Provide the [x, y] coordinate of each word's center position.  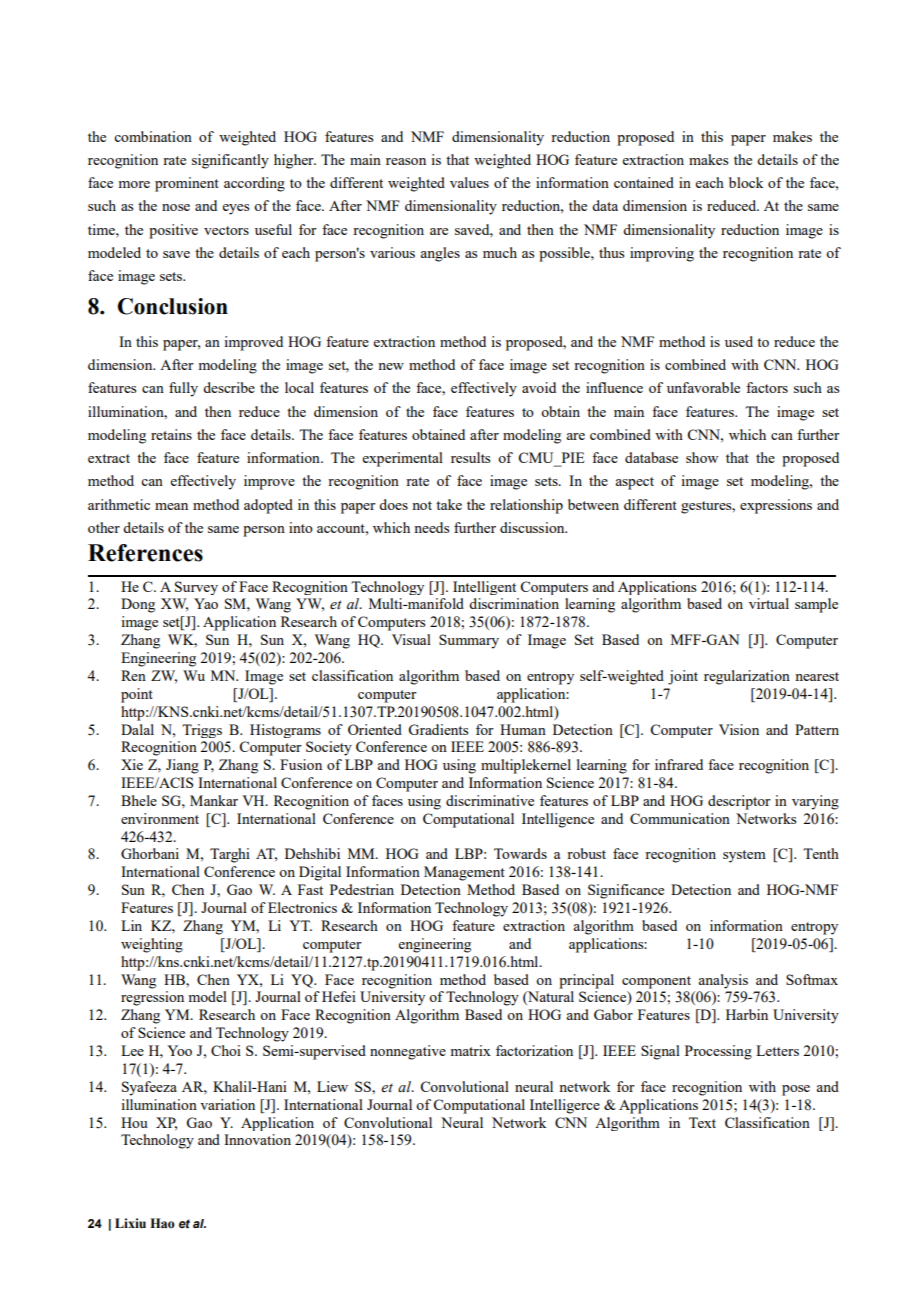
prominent [187, 184]
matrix [471, 1050]
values [469, 182]
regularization [747, 677]
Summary [469, 641]
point [137, 695]
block [746, 182]
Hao [162, 1223]
